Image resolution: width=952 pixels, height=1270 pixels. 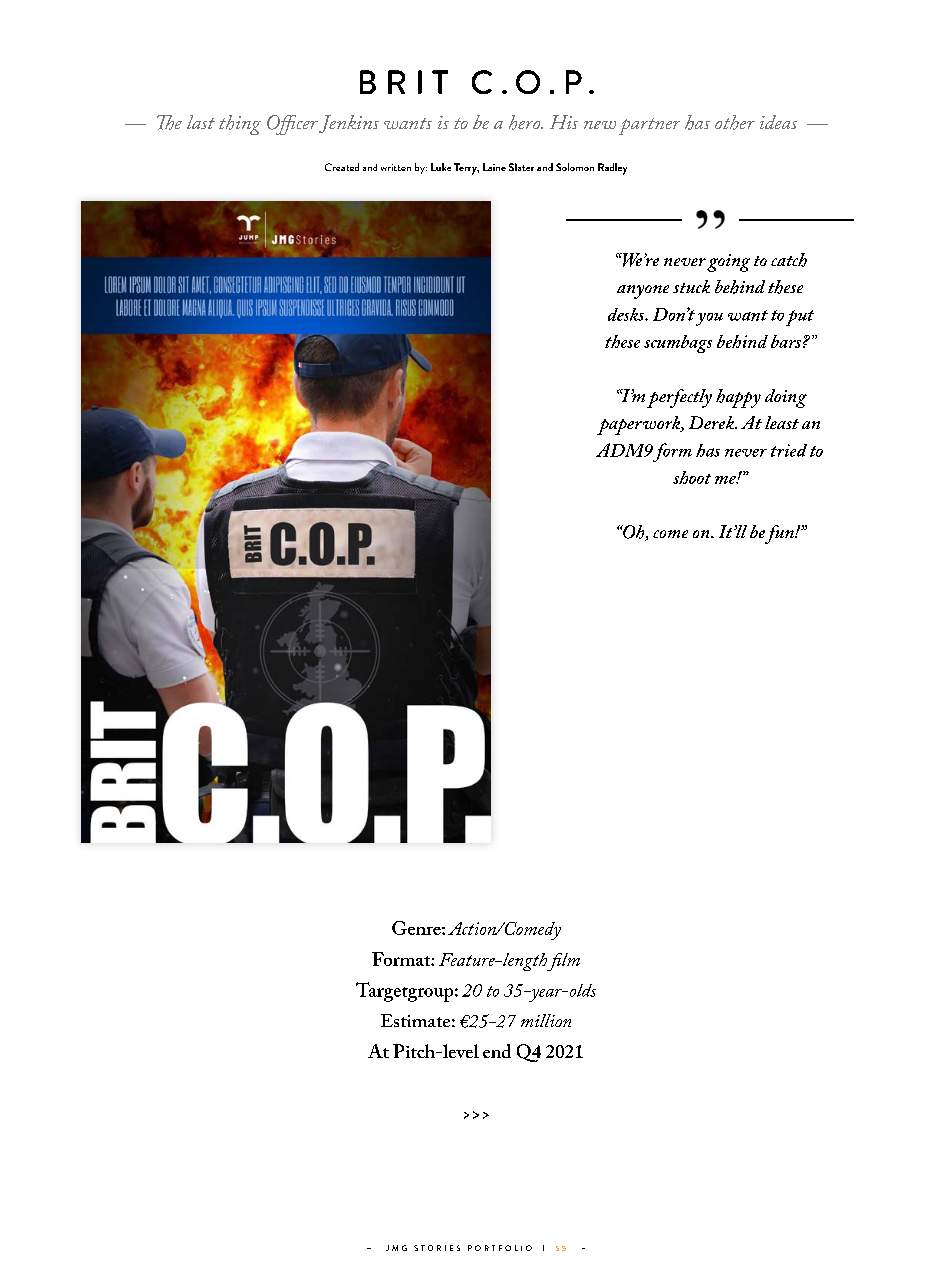 I want to click on STORIES, so click(x=437, y=1248).
